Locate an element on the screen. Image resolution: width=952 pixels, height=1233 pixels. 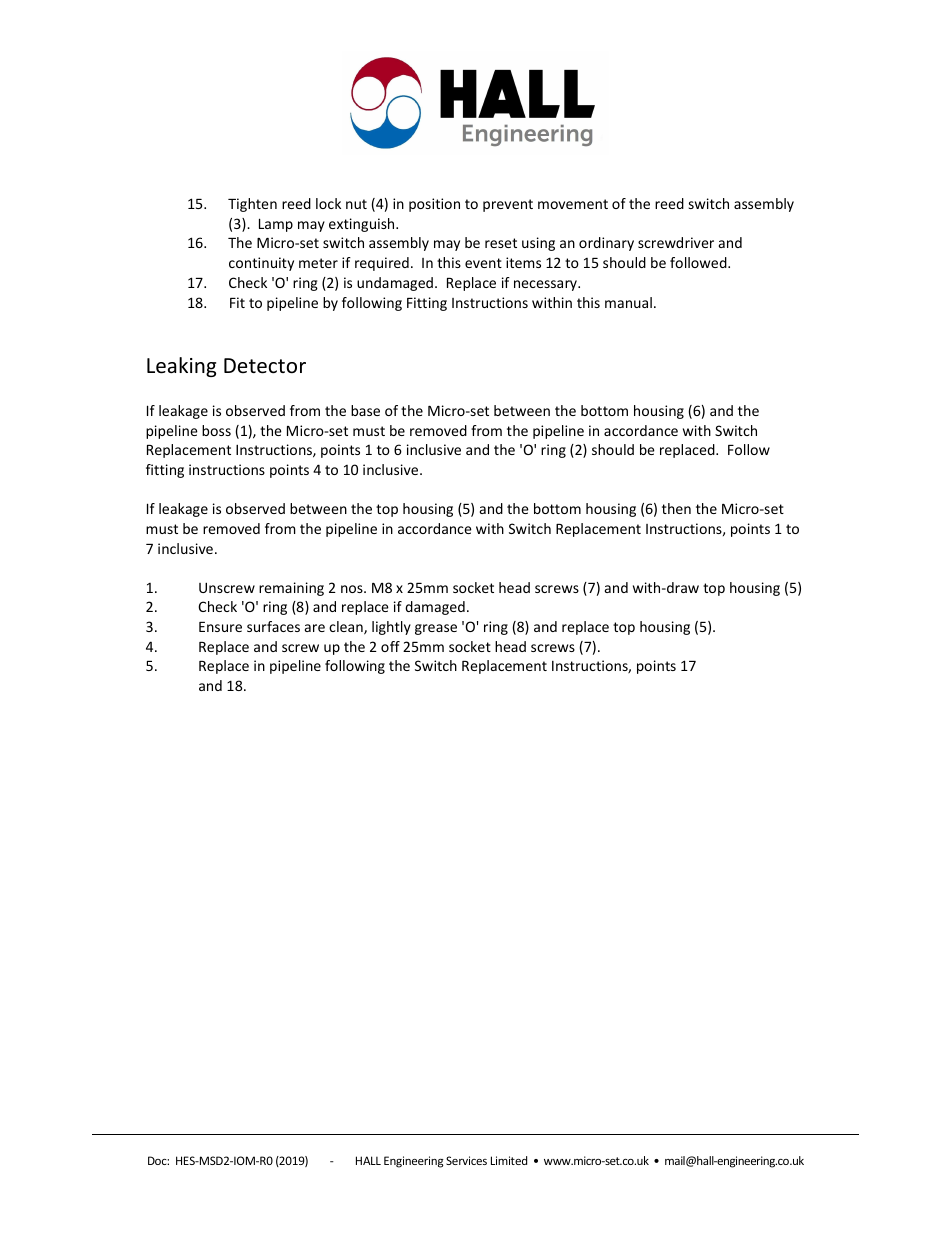
then is located at coordinates (676, 508).
